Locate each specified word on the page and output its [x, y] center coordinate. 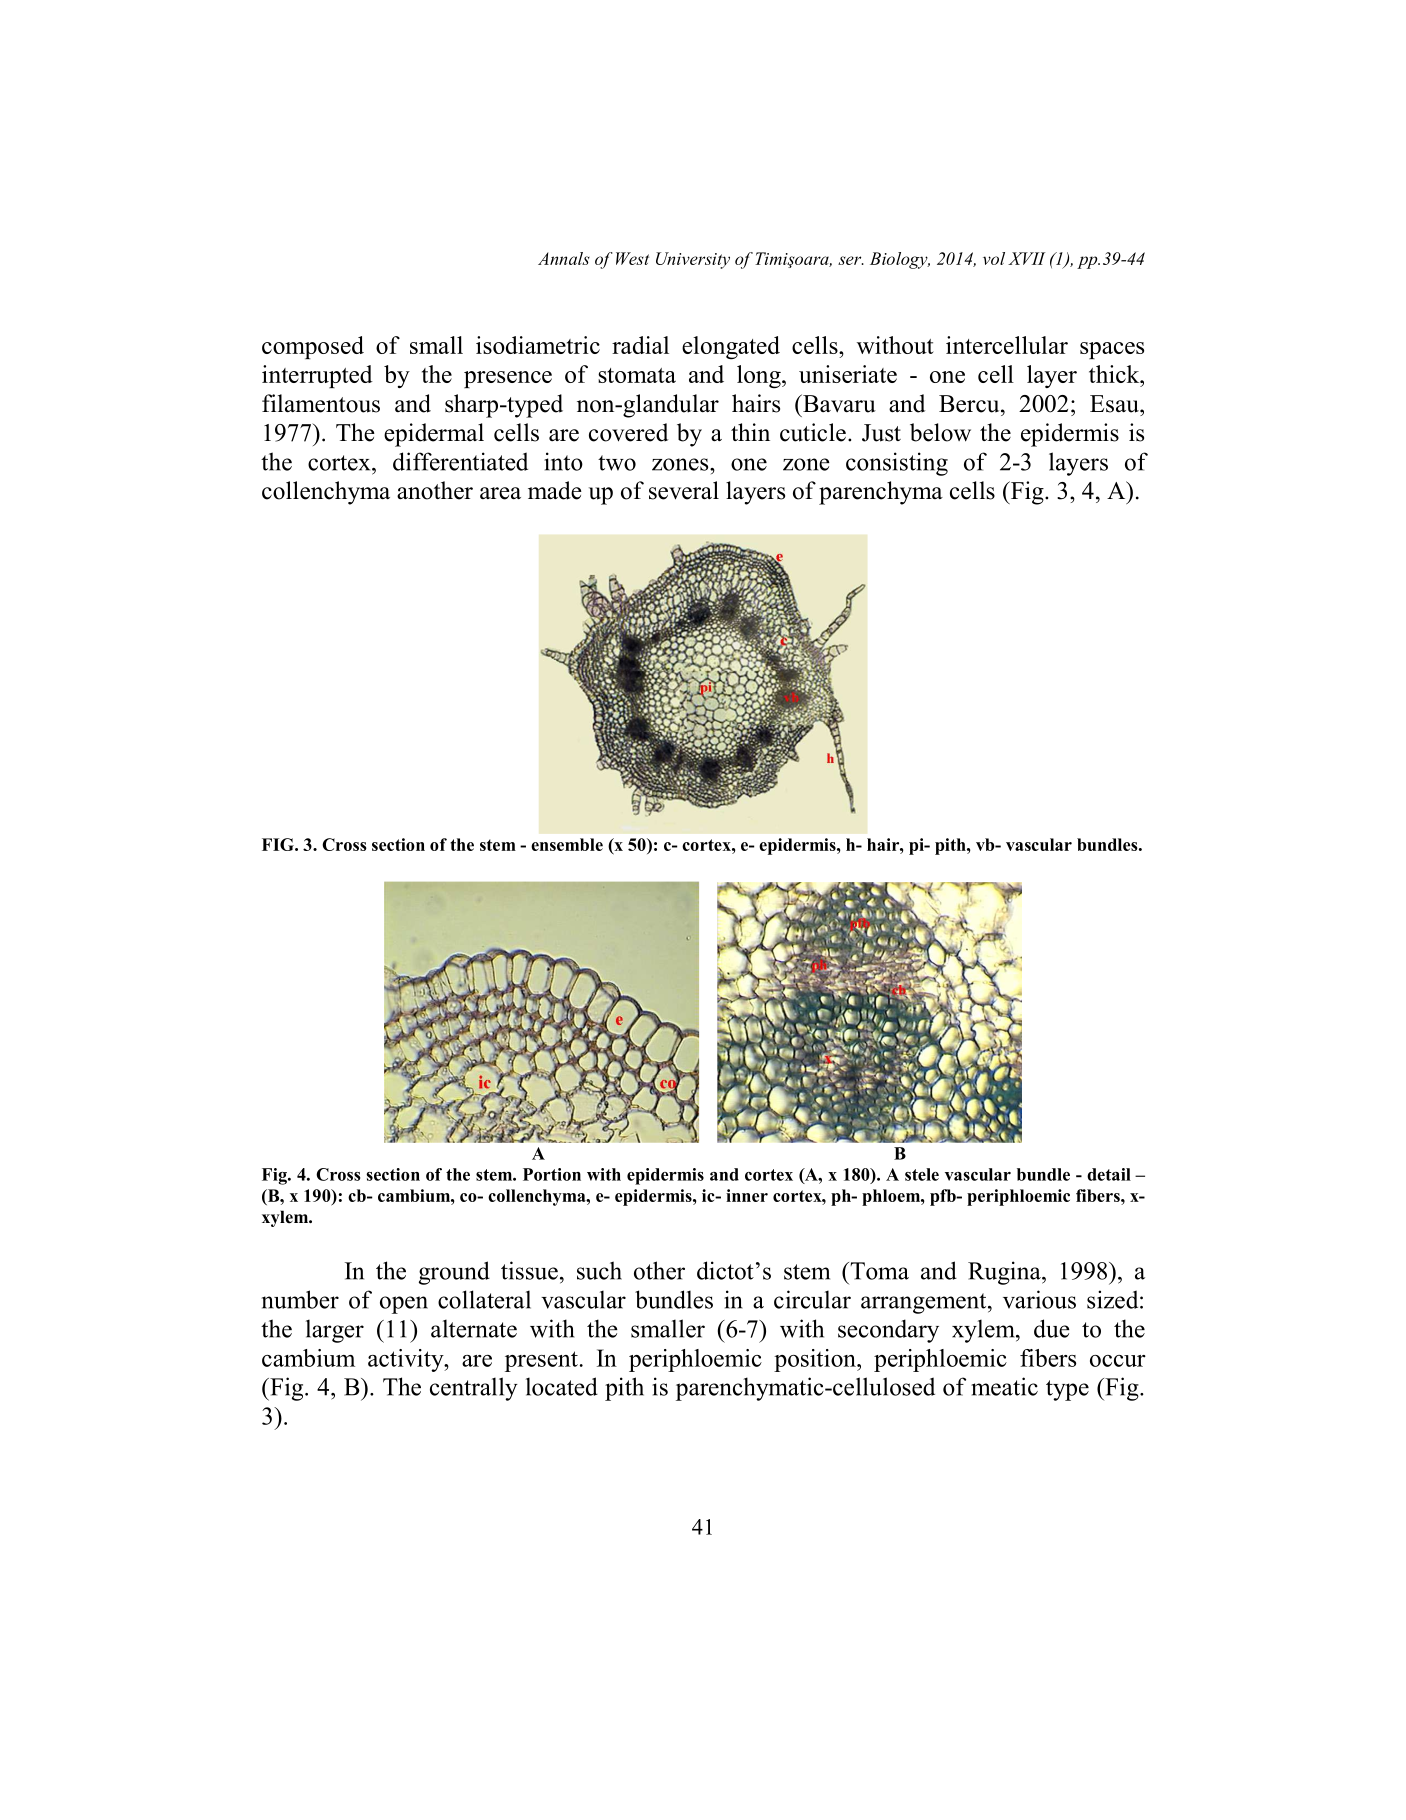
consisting [897, 464]
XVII [1026, 258]
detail [1109, 1174]
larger [335, 1331]
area [500, 493]
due [1052, 1328]
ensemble [567, 844]
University [693, 260]
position [816, 1360]
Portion [552, 1174]
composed [313, 347]
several [684, 490]
